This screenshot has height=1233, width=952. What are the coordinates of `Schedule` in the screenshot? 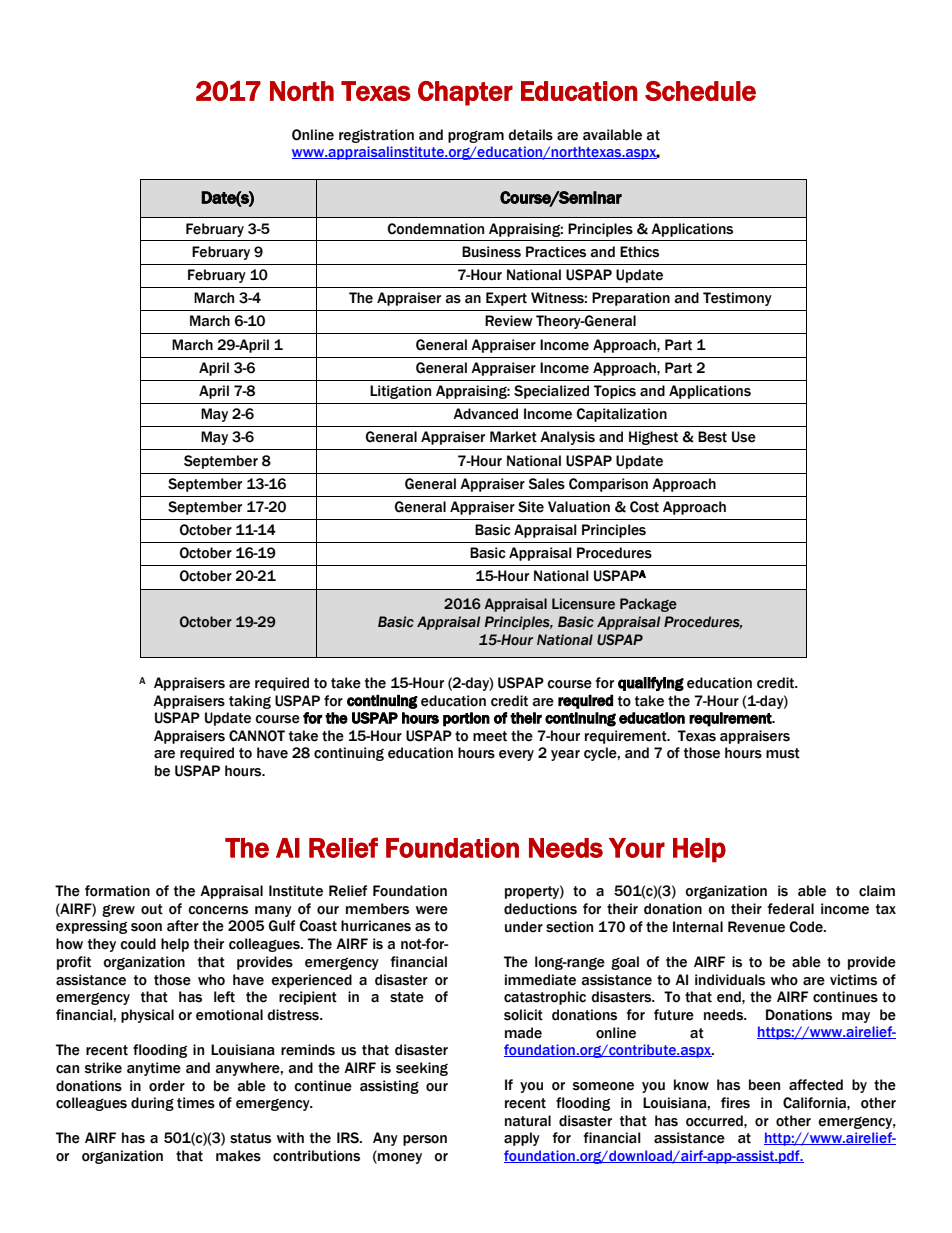 It's located at (700, 91).
